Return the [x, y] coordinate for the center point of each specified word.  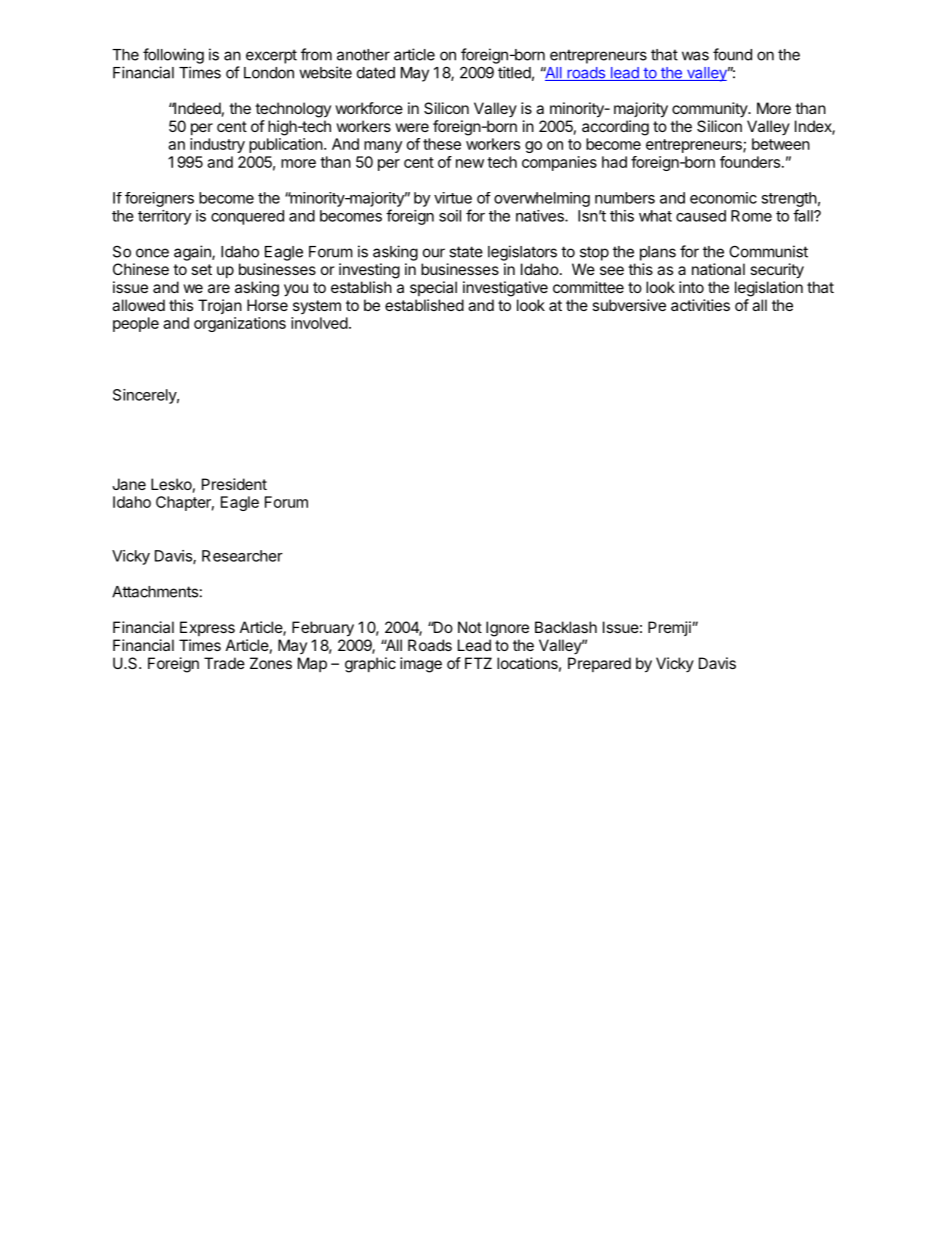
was [695, 56]
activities [700, 305]
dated [376, 73]
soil [450, 216]
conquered [247, 217]
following [173, 56]
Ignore [507, 629]
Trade [224, 663]
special [433, 288]
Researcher [242, 556]
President [234, 484]
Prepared [599, 664]
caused [701, 216]
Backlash [566, 627]
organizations [240, 324]
